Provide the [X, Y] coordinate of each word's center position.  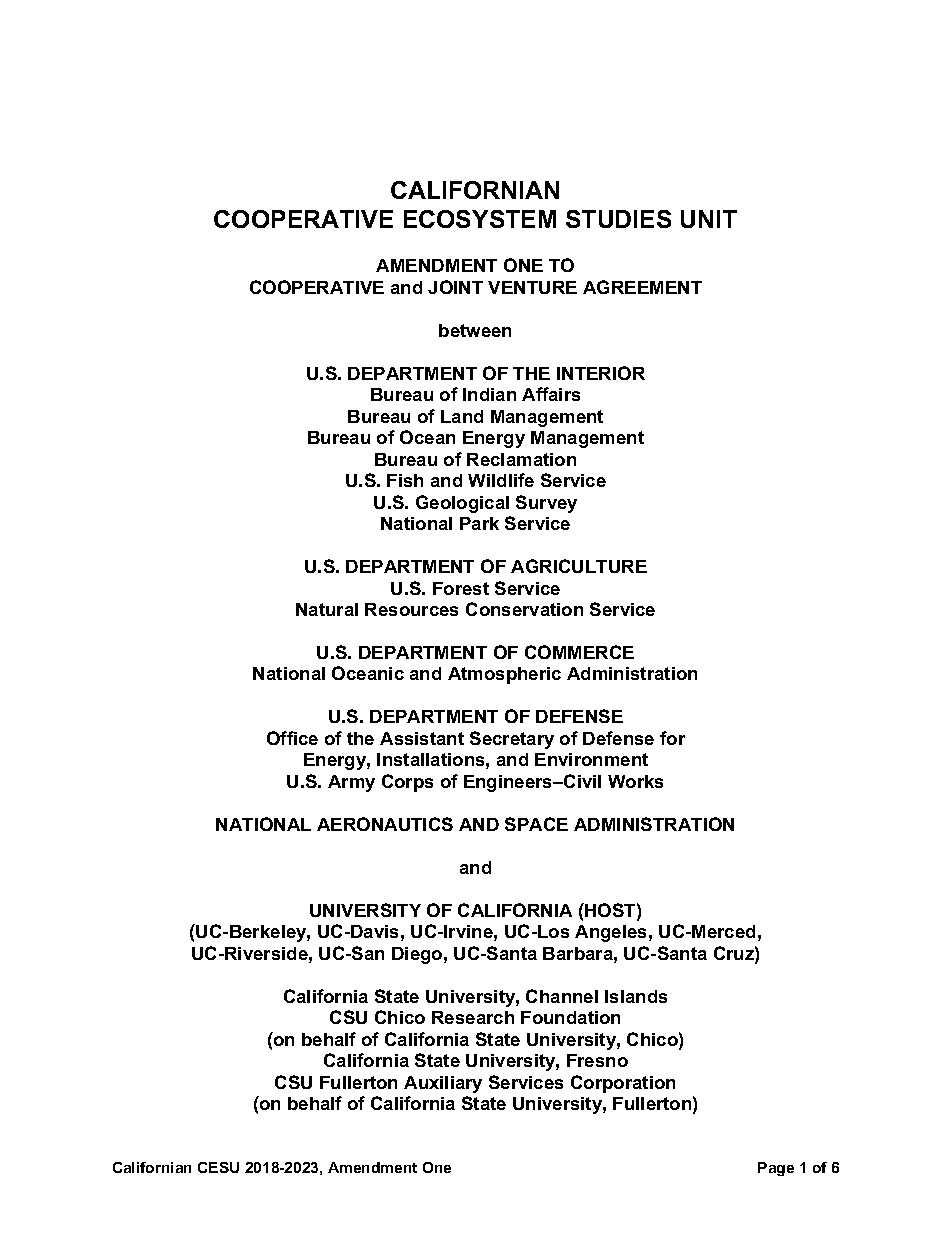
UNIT [709, 219]
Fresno [597, 1060]
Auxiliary [443, 1084]
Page [776, 1169]
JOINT [455, 287]
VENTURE [532, 287]
